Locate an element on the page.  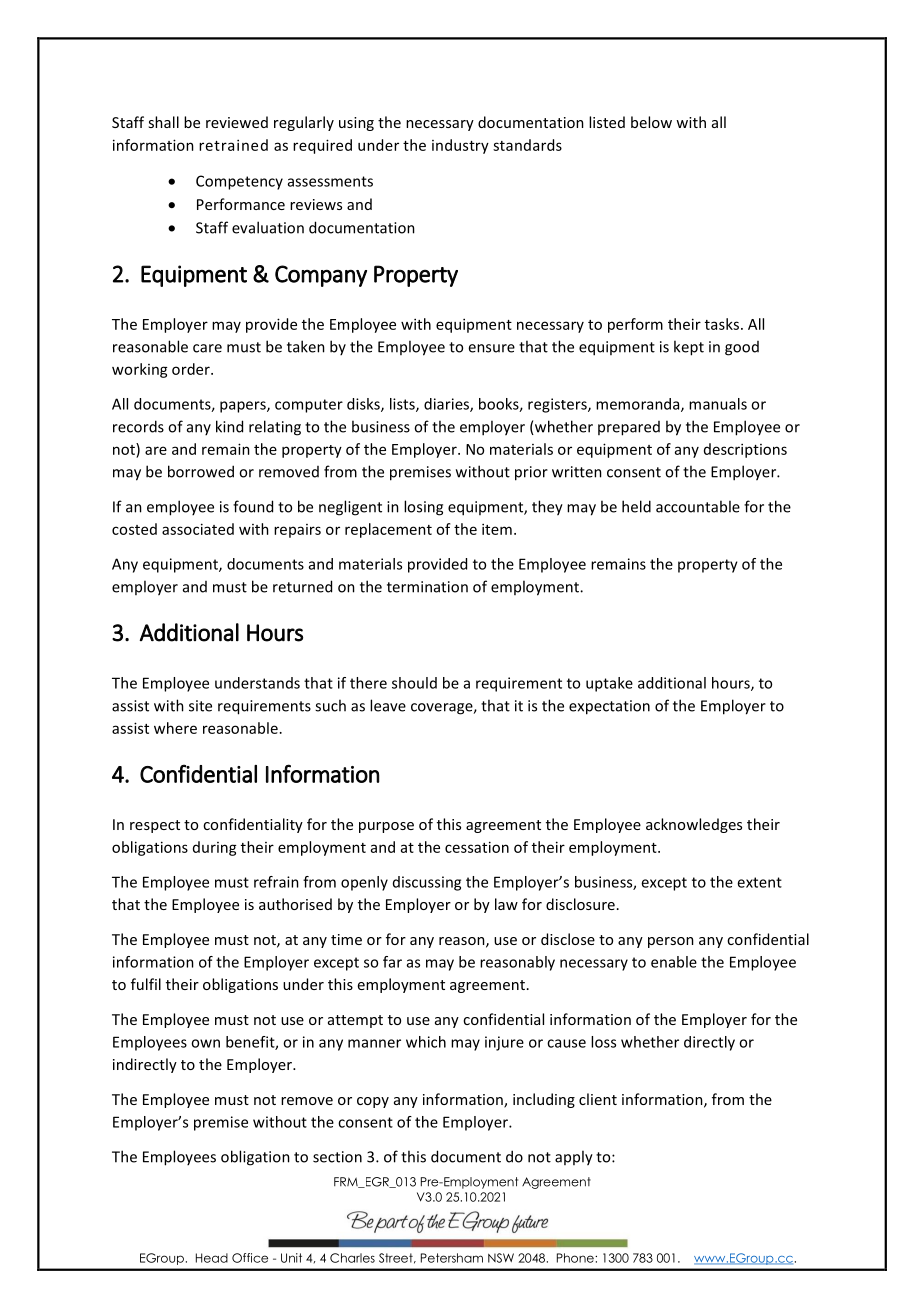
associated is located at coordinates (198, 529).
